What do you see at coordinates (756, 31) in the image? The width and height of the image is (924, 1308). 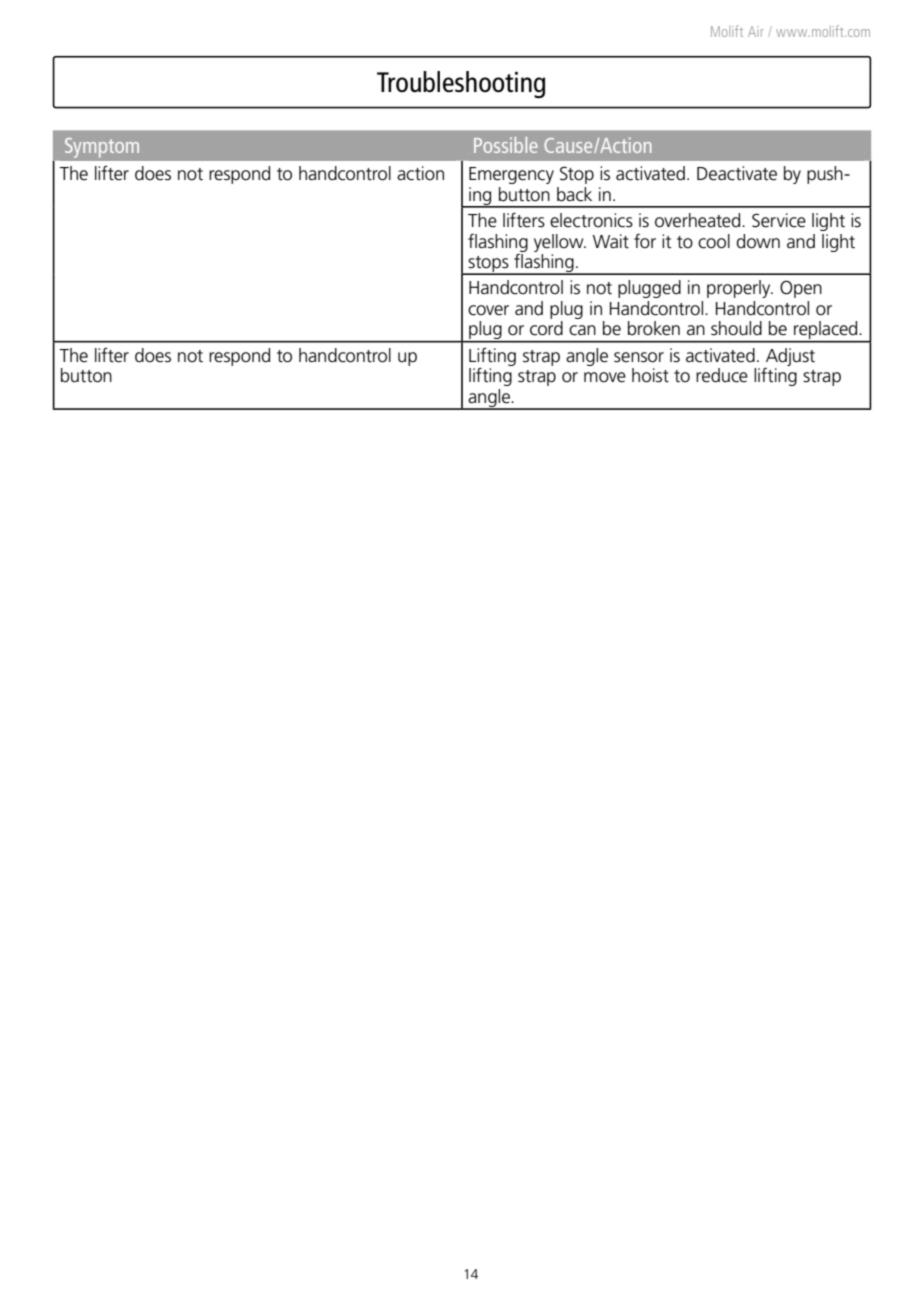 I see `Air` at bounding box center [756, 31].
